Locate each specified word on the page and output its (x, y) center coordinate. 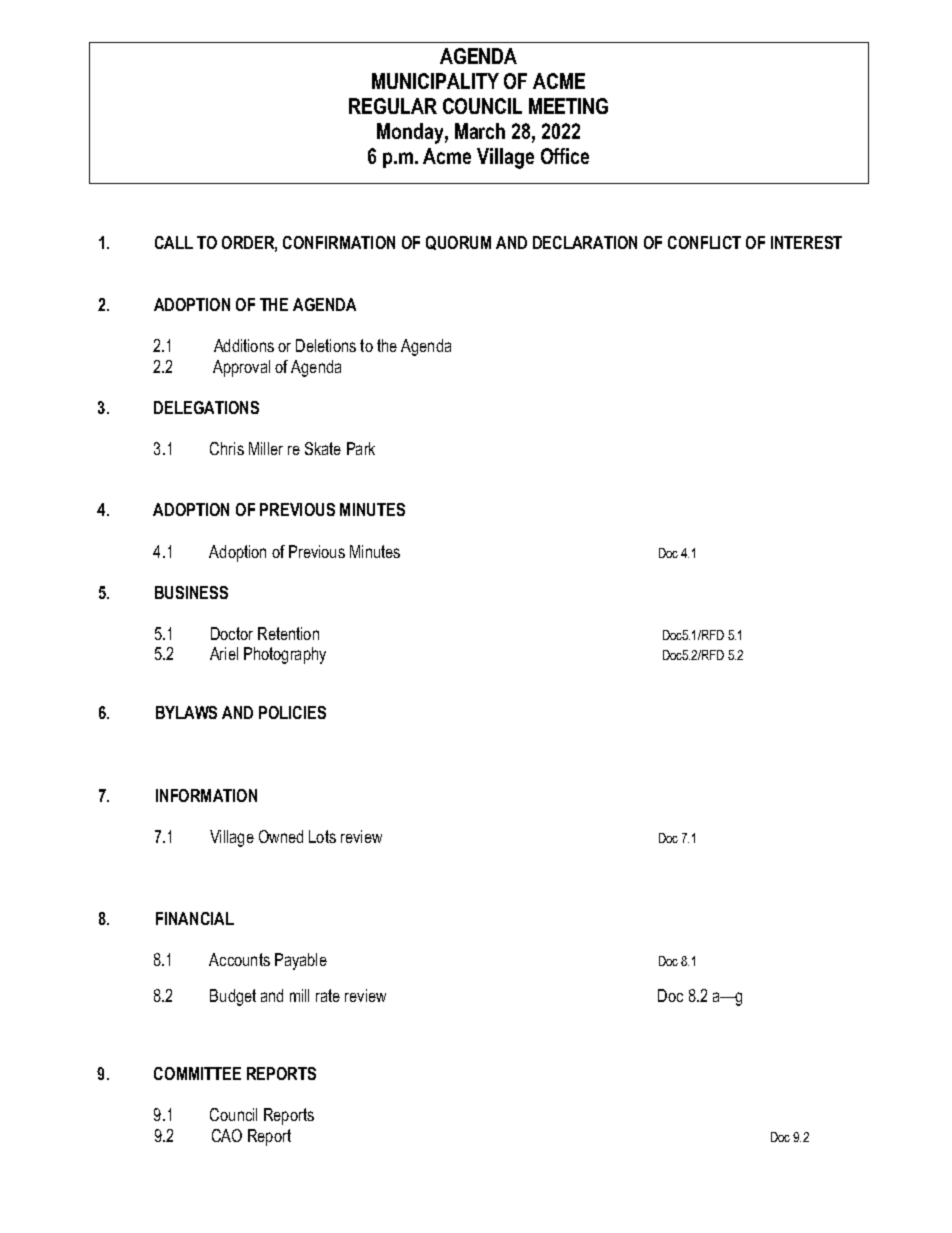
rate (328, 995)
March (480, 131)
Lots (322, 836)
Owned (281, 836)
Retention (288, 633)
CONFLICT (704, 242)
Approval (241, 368)
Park (361, 448)
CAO (227, 1135)
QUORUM (458, 243)
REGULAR (393, 106)
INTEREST (806, 242)
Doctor (232, 633)
